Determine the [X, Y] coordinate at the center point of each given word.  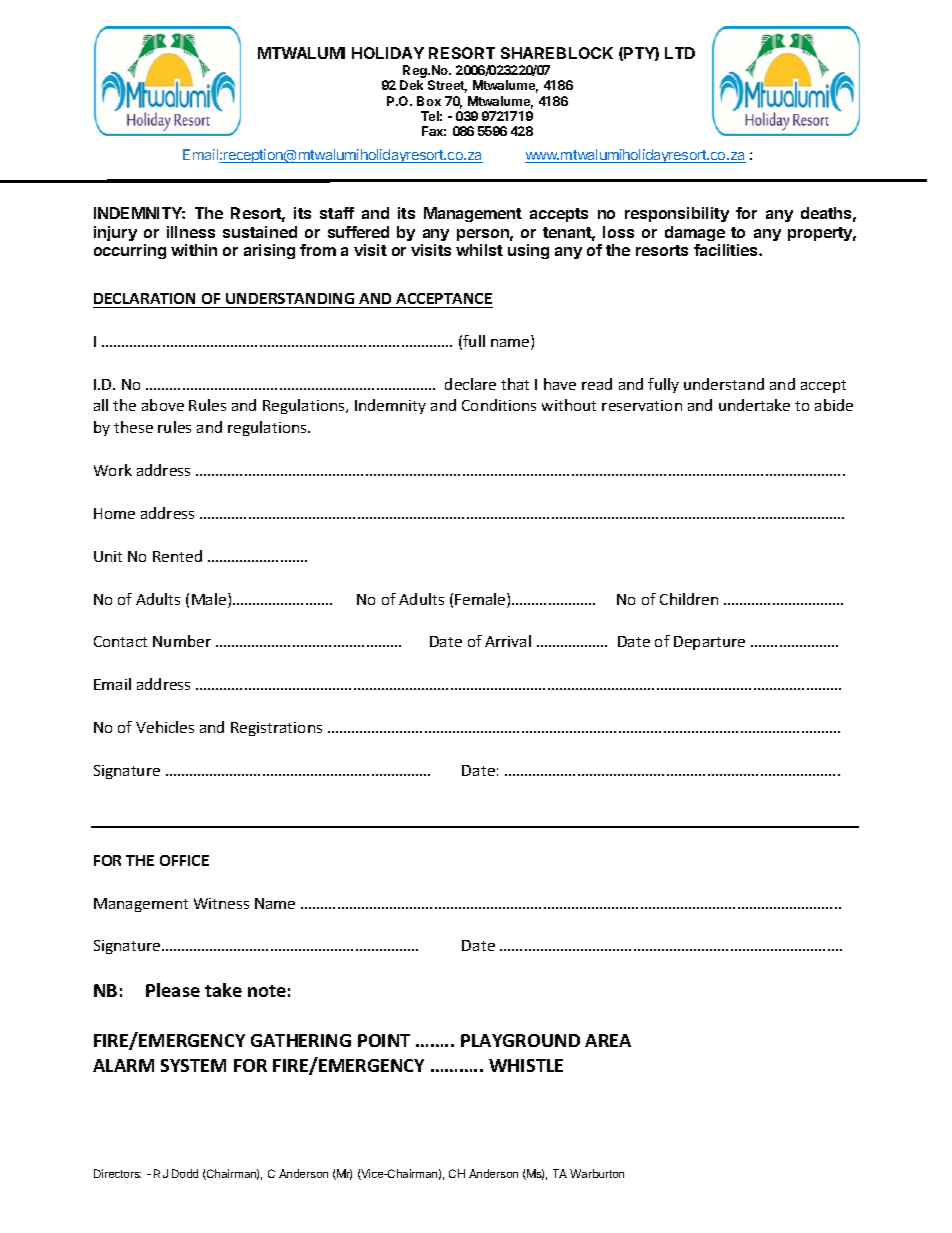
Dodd [185, 1173]
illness [191, 232]
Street [447, 86]
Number [182, 641]
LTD [680, 53]
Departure [709, 643]
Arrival [508, 641]
